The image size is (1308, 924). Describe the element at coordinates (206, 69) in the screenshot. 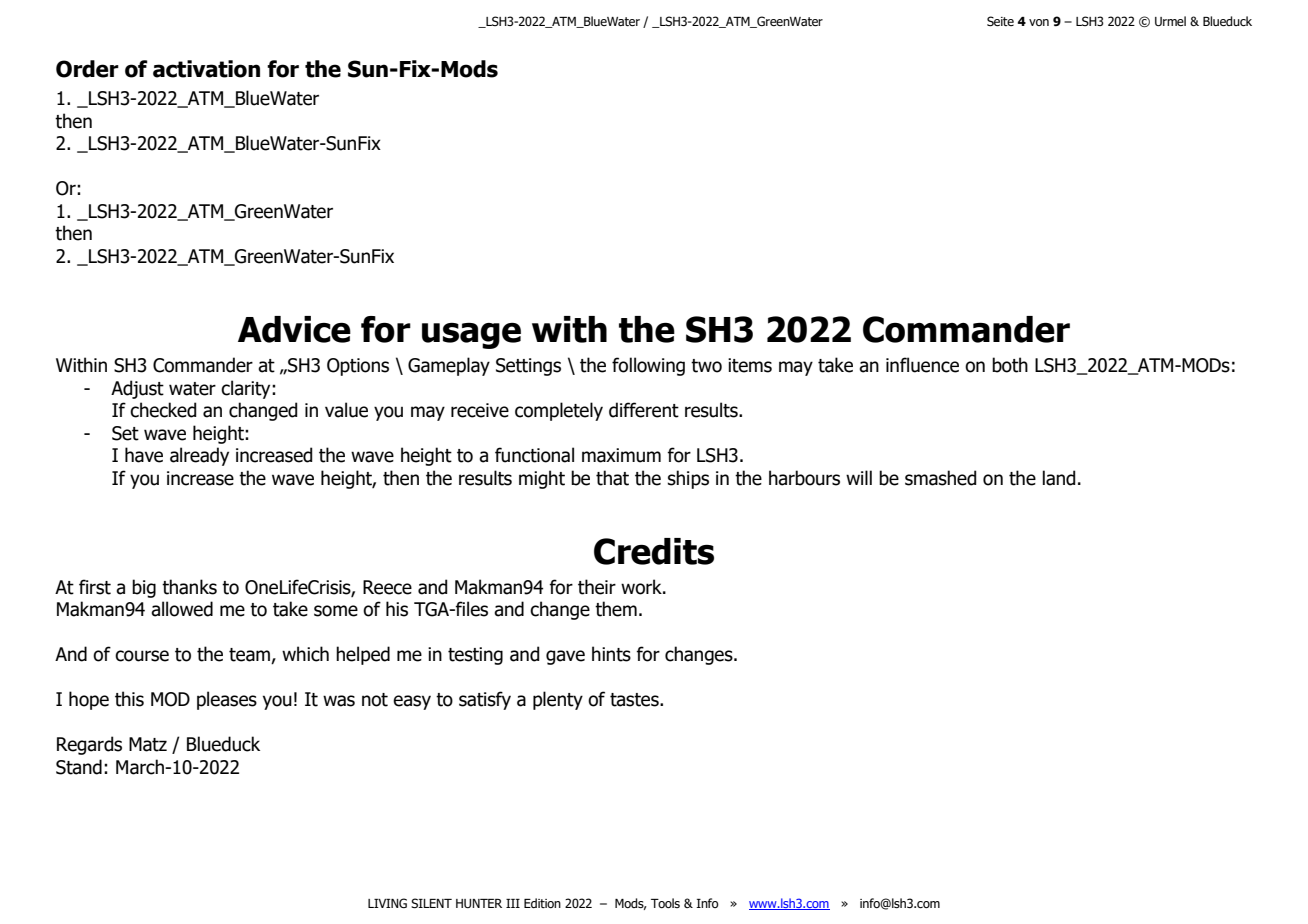

I see `activation` at that location.
